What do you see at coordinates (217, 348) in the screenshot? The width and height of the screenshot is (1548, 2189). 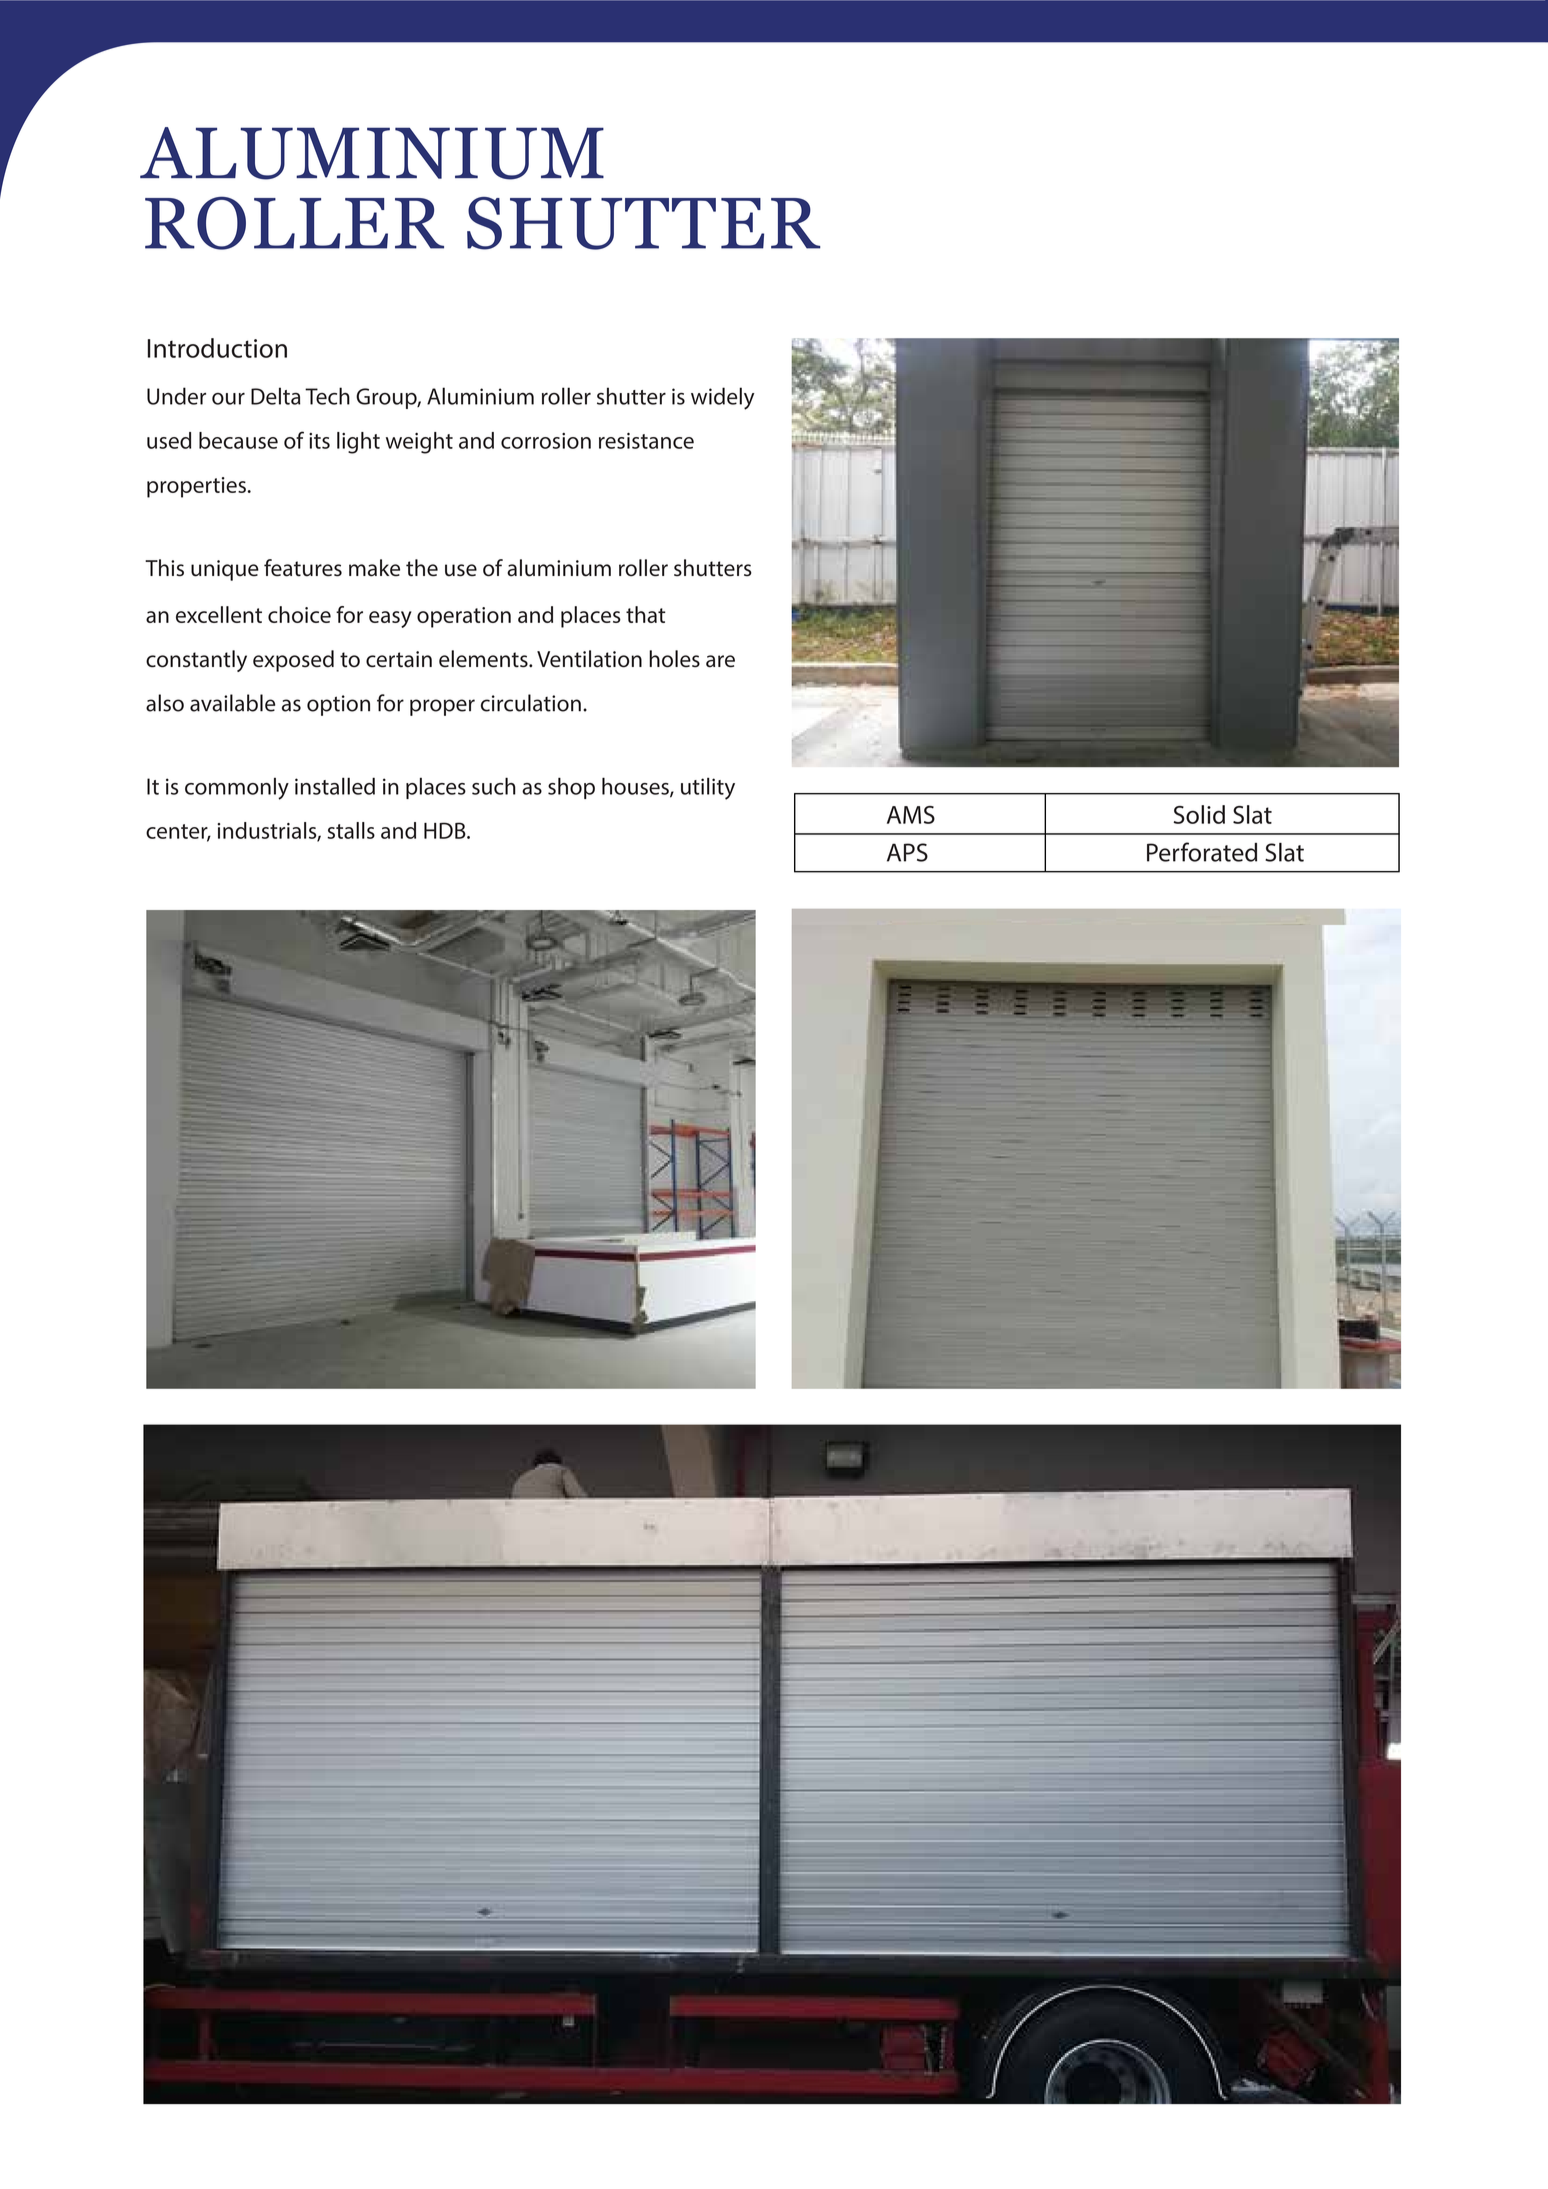 I see `Introduction` at bounding box center [217, 348].
